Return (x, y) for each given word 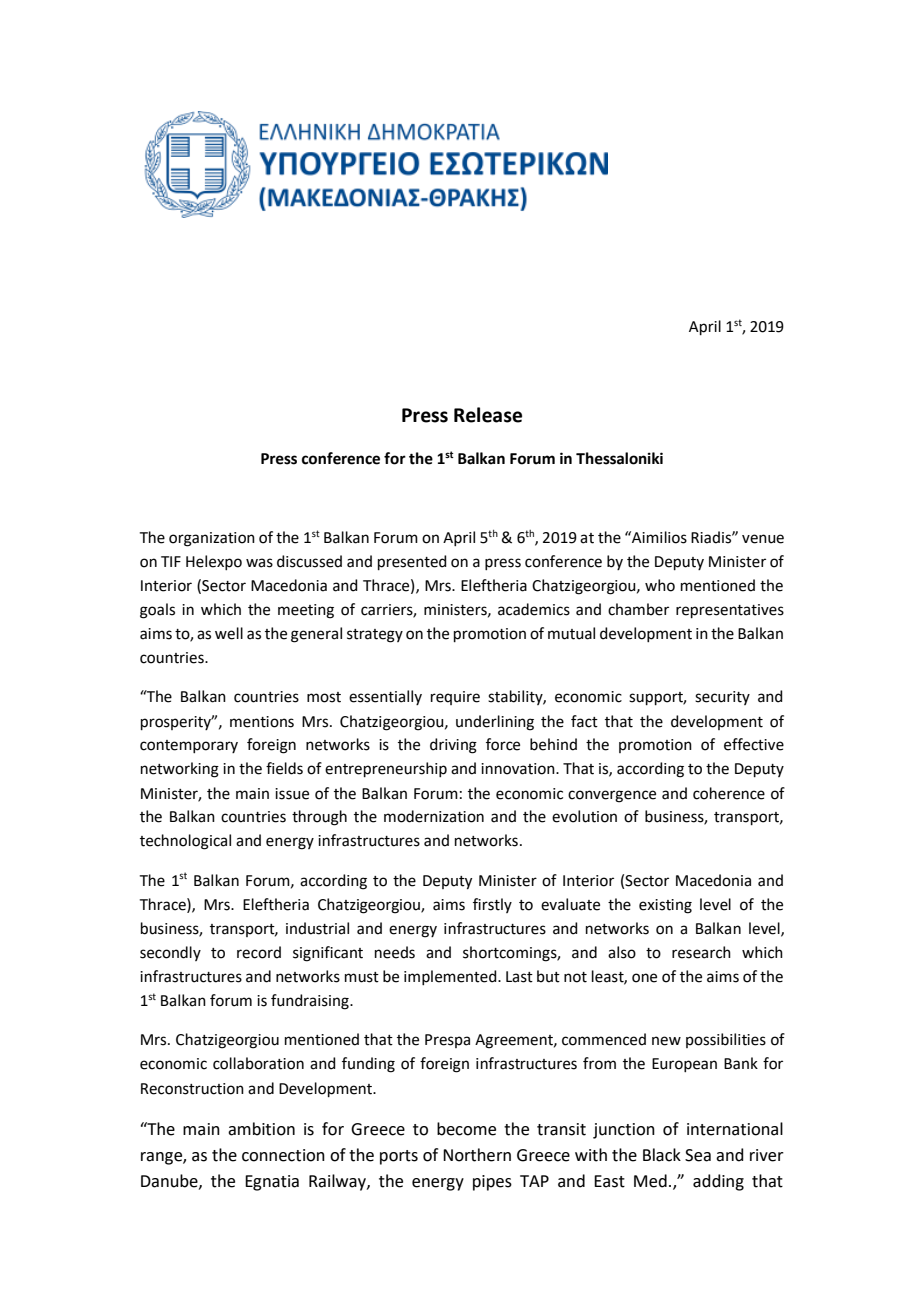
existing (665, 906)
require (455, 698)
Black (662, 1155)
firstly (492, 905)
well (229, 633)
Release (488, 415)
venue (763, 539)
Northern (477, 1155)
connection (283, 1155)
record (259, 952)
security (722, 698)
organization (212, 539)
